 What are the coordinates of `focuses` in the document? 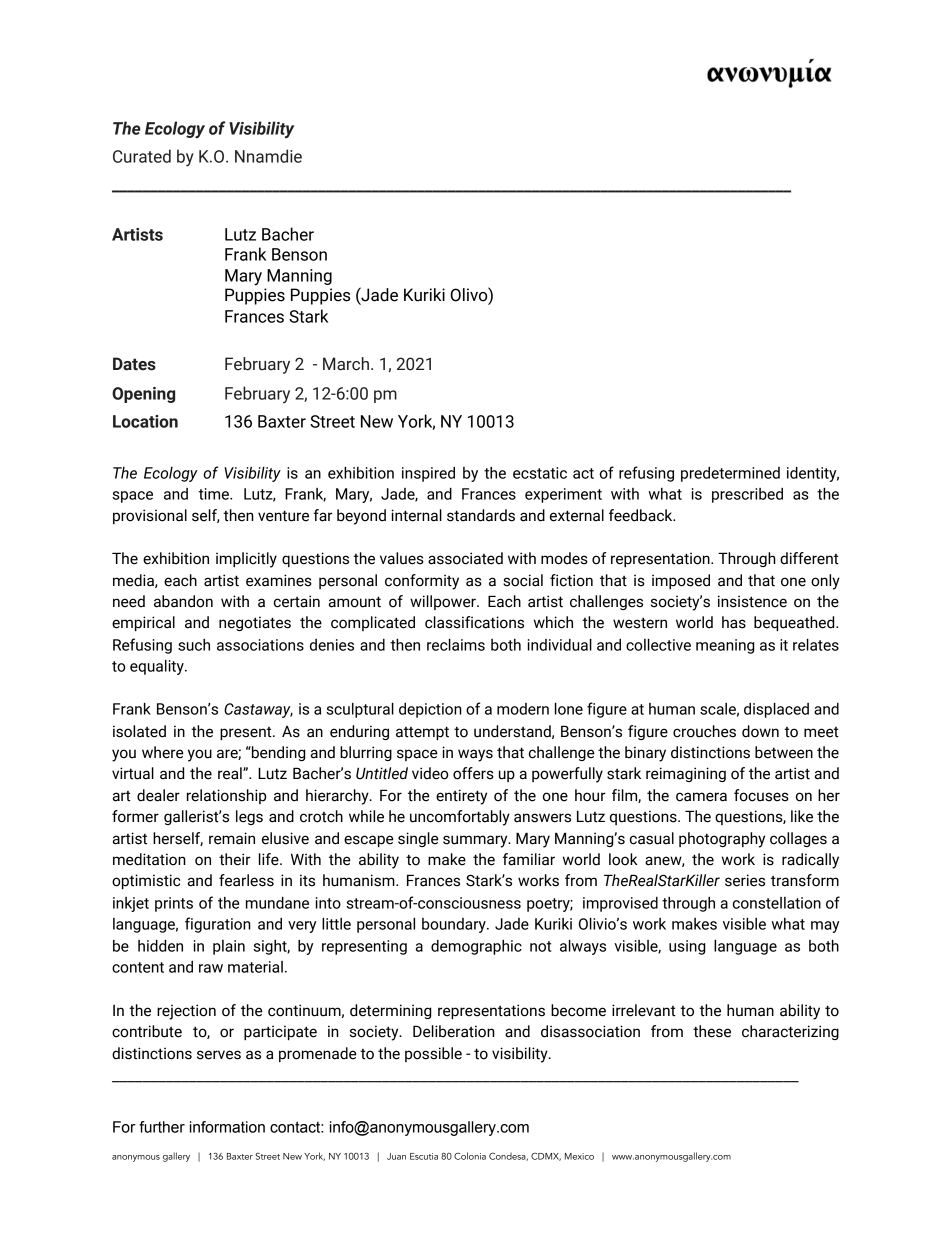 It's located at (761, 795).
